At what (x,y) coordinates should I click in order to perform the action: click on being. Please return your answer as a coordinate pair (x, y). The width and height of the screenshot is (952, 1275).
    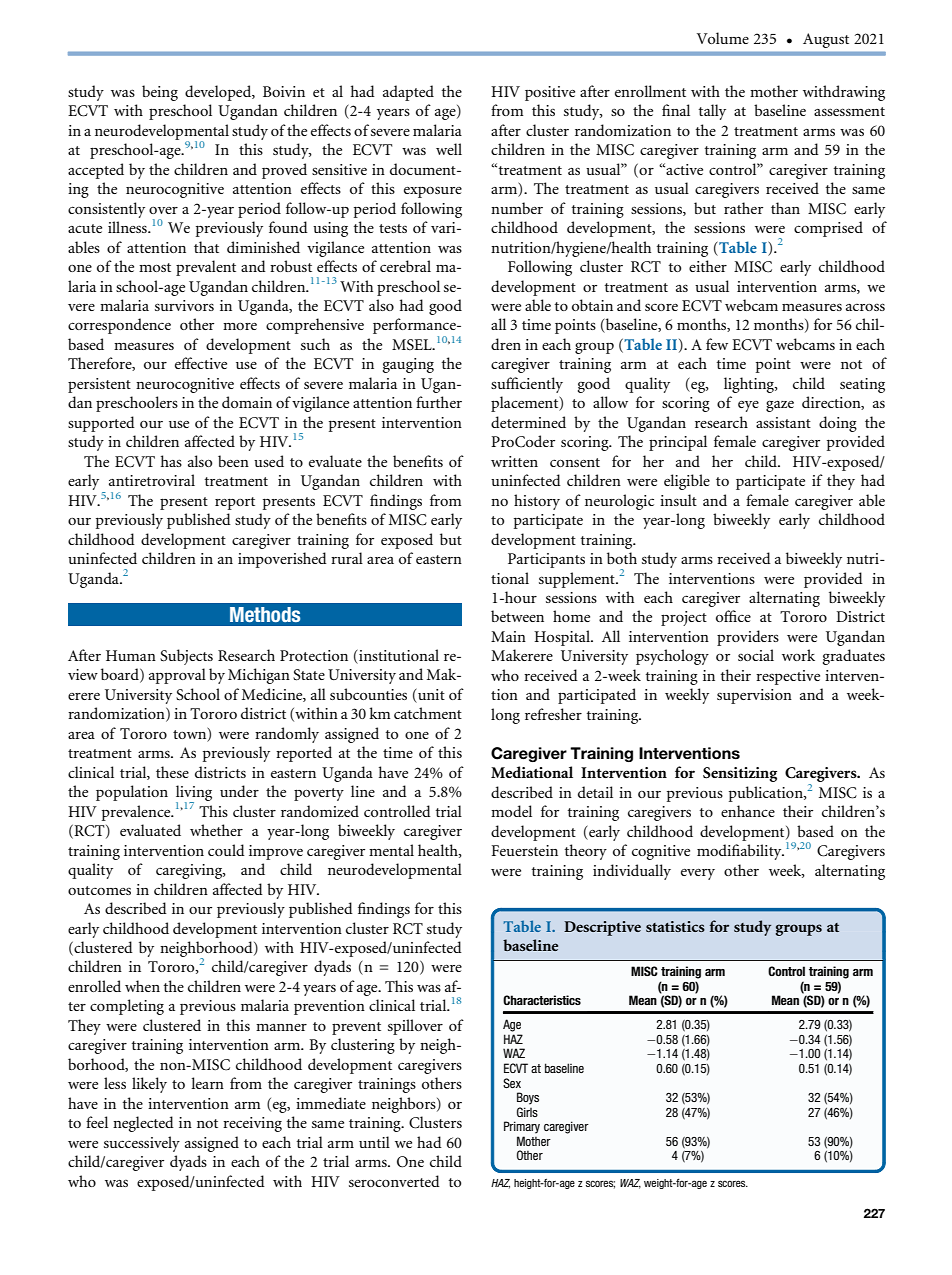
    Looking at the image, I should click on (160, 93).
